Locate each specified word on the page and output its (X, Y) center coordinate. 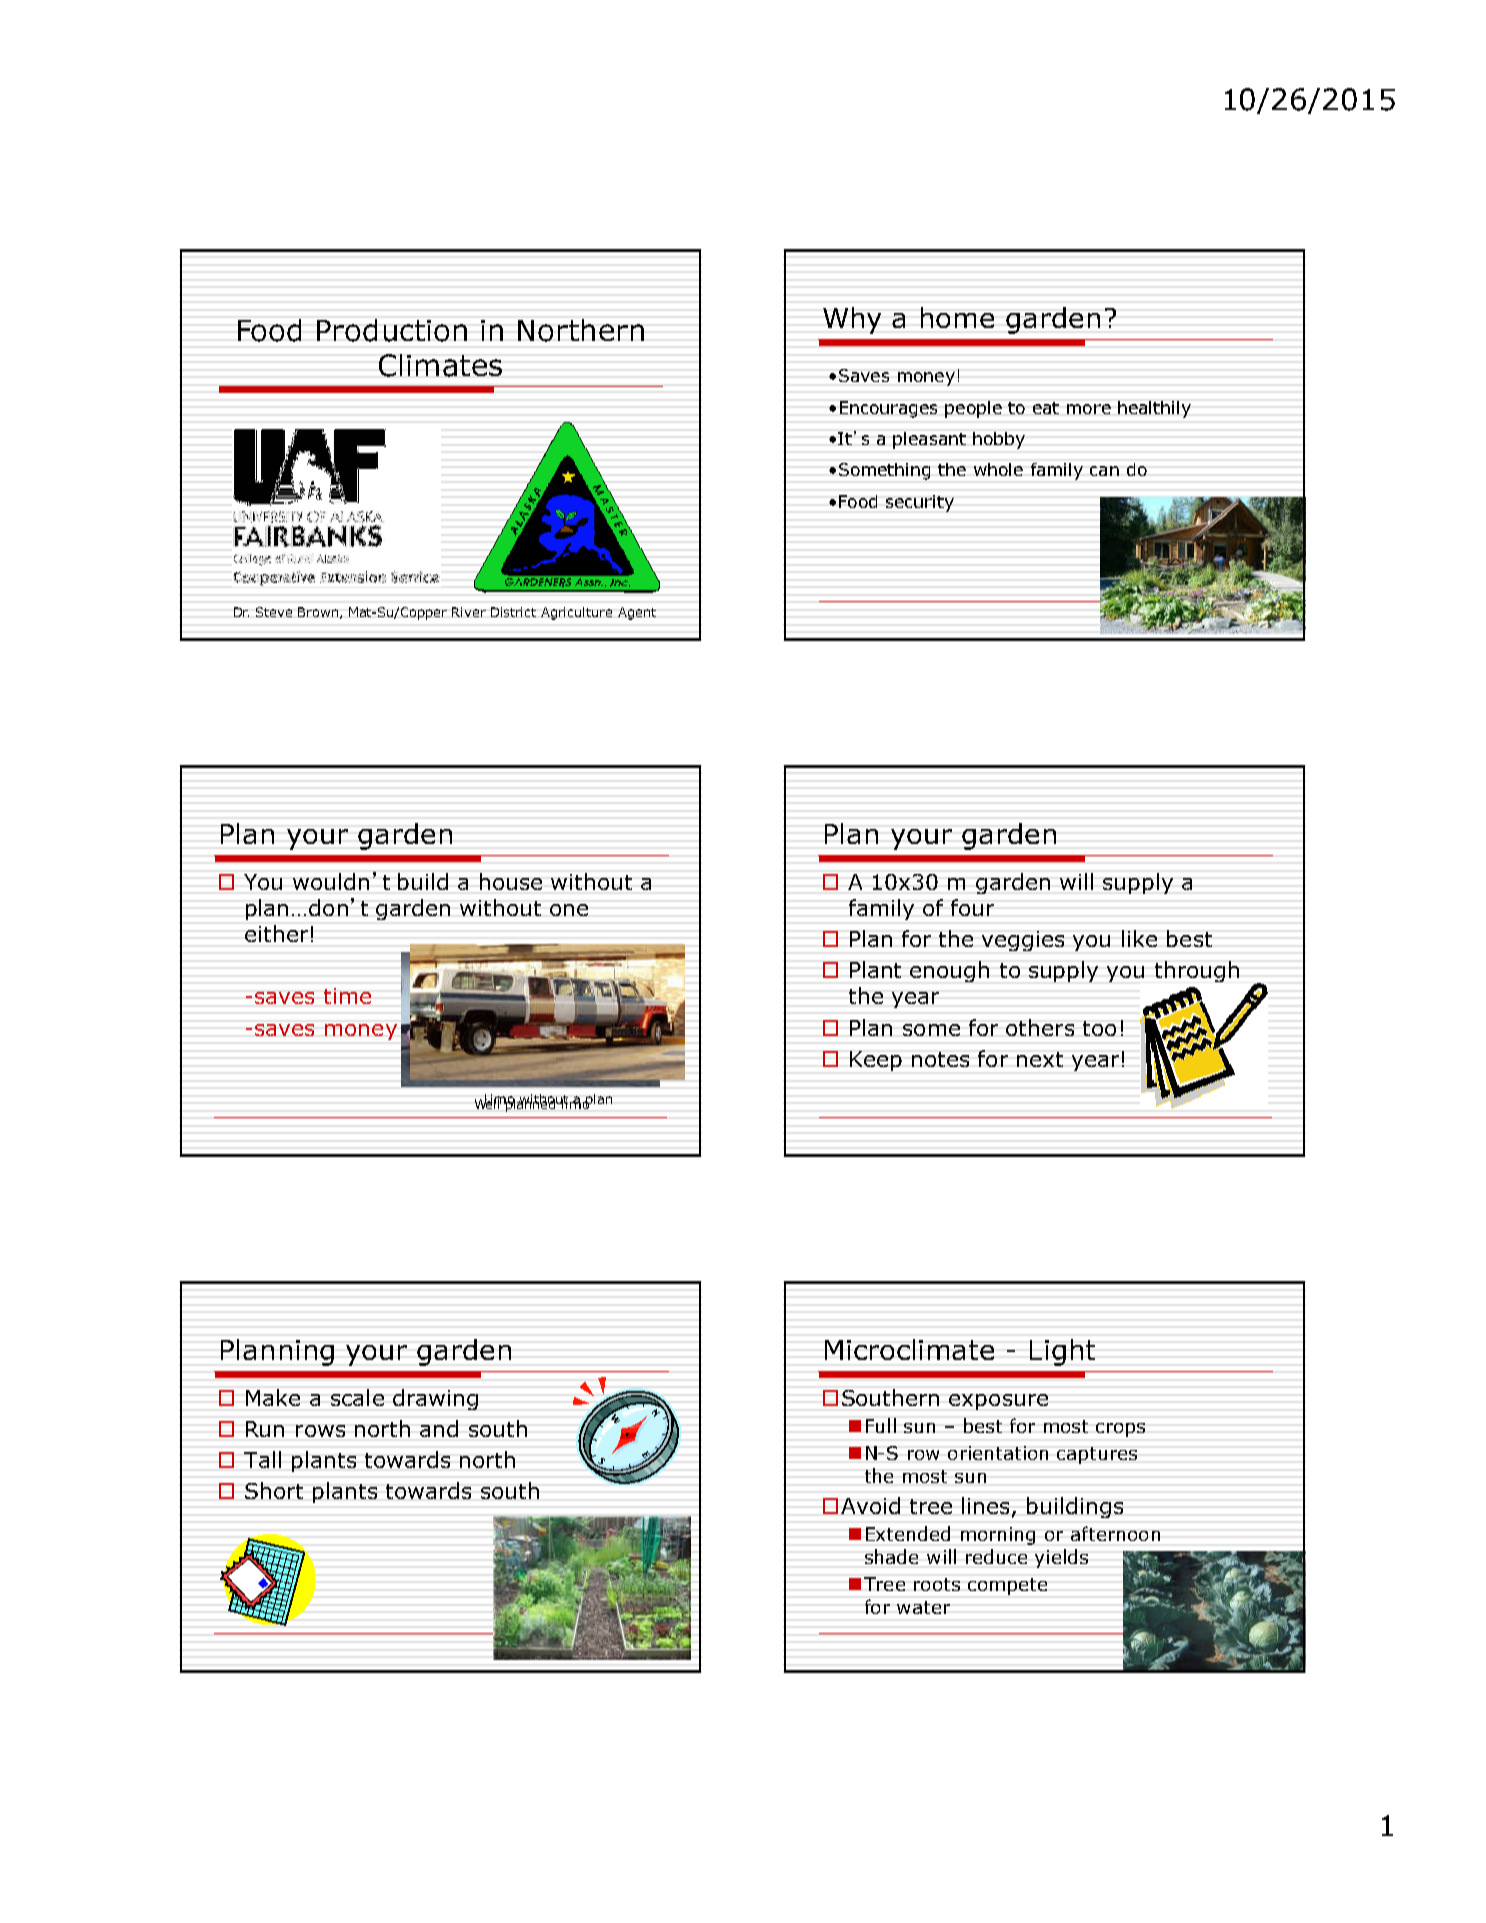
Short (274, 1490)
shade (891, 1556)
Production (392, 330)
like (1139, 938)
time (347, 996)
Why (852, 320)
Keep (876, 1061)
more (1089, 409)
